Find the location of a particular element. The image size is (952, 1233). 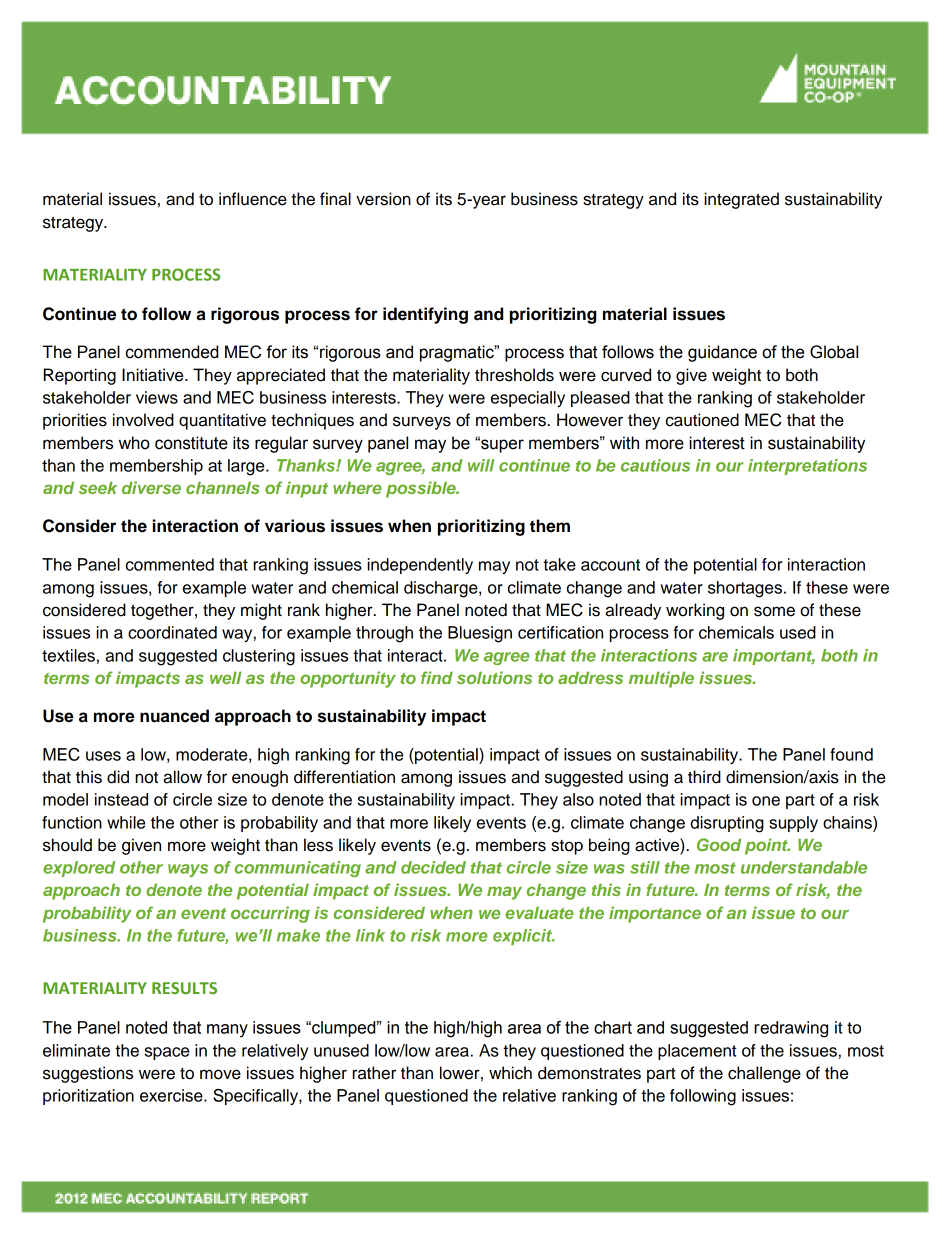

version is located at coordinates (383, 199).
